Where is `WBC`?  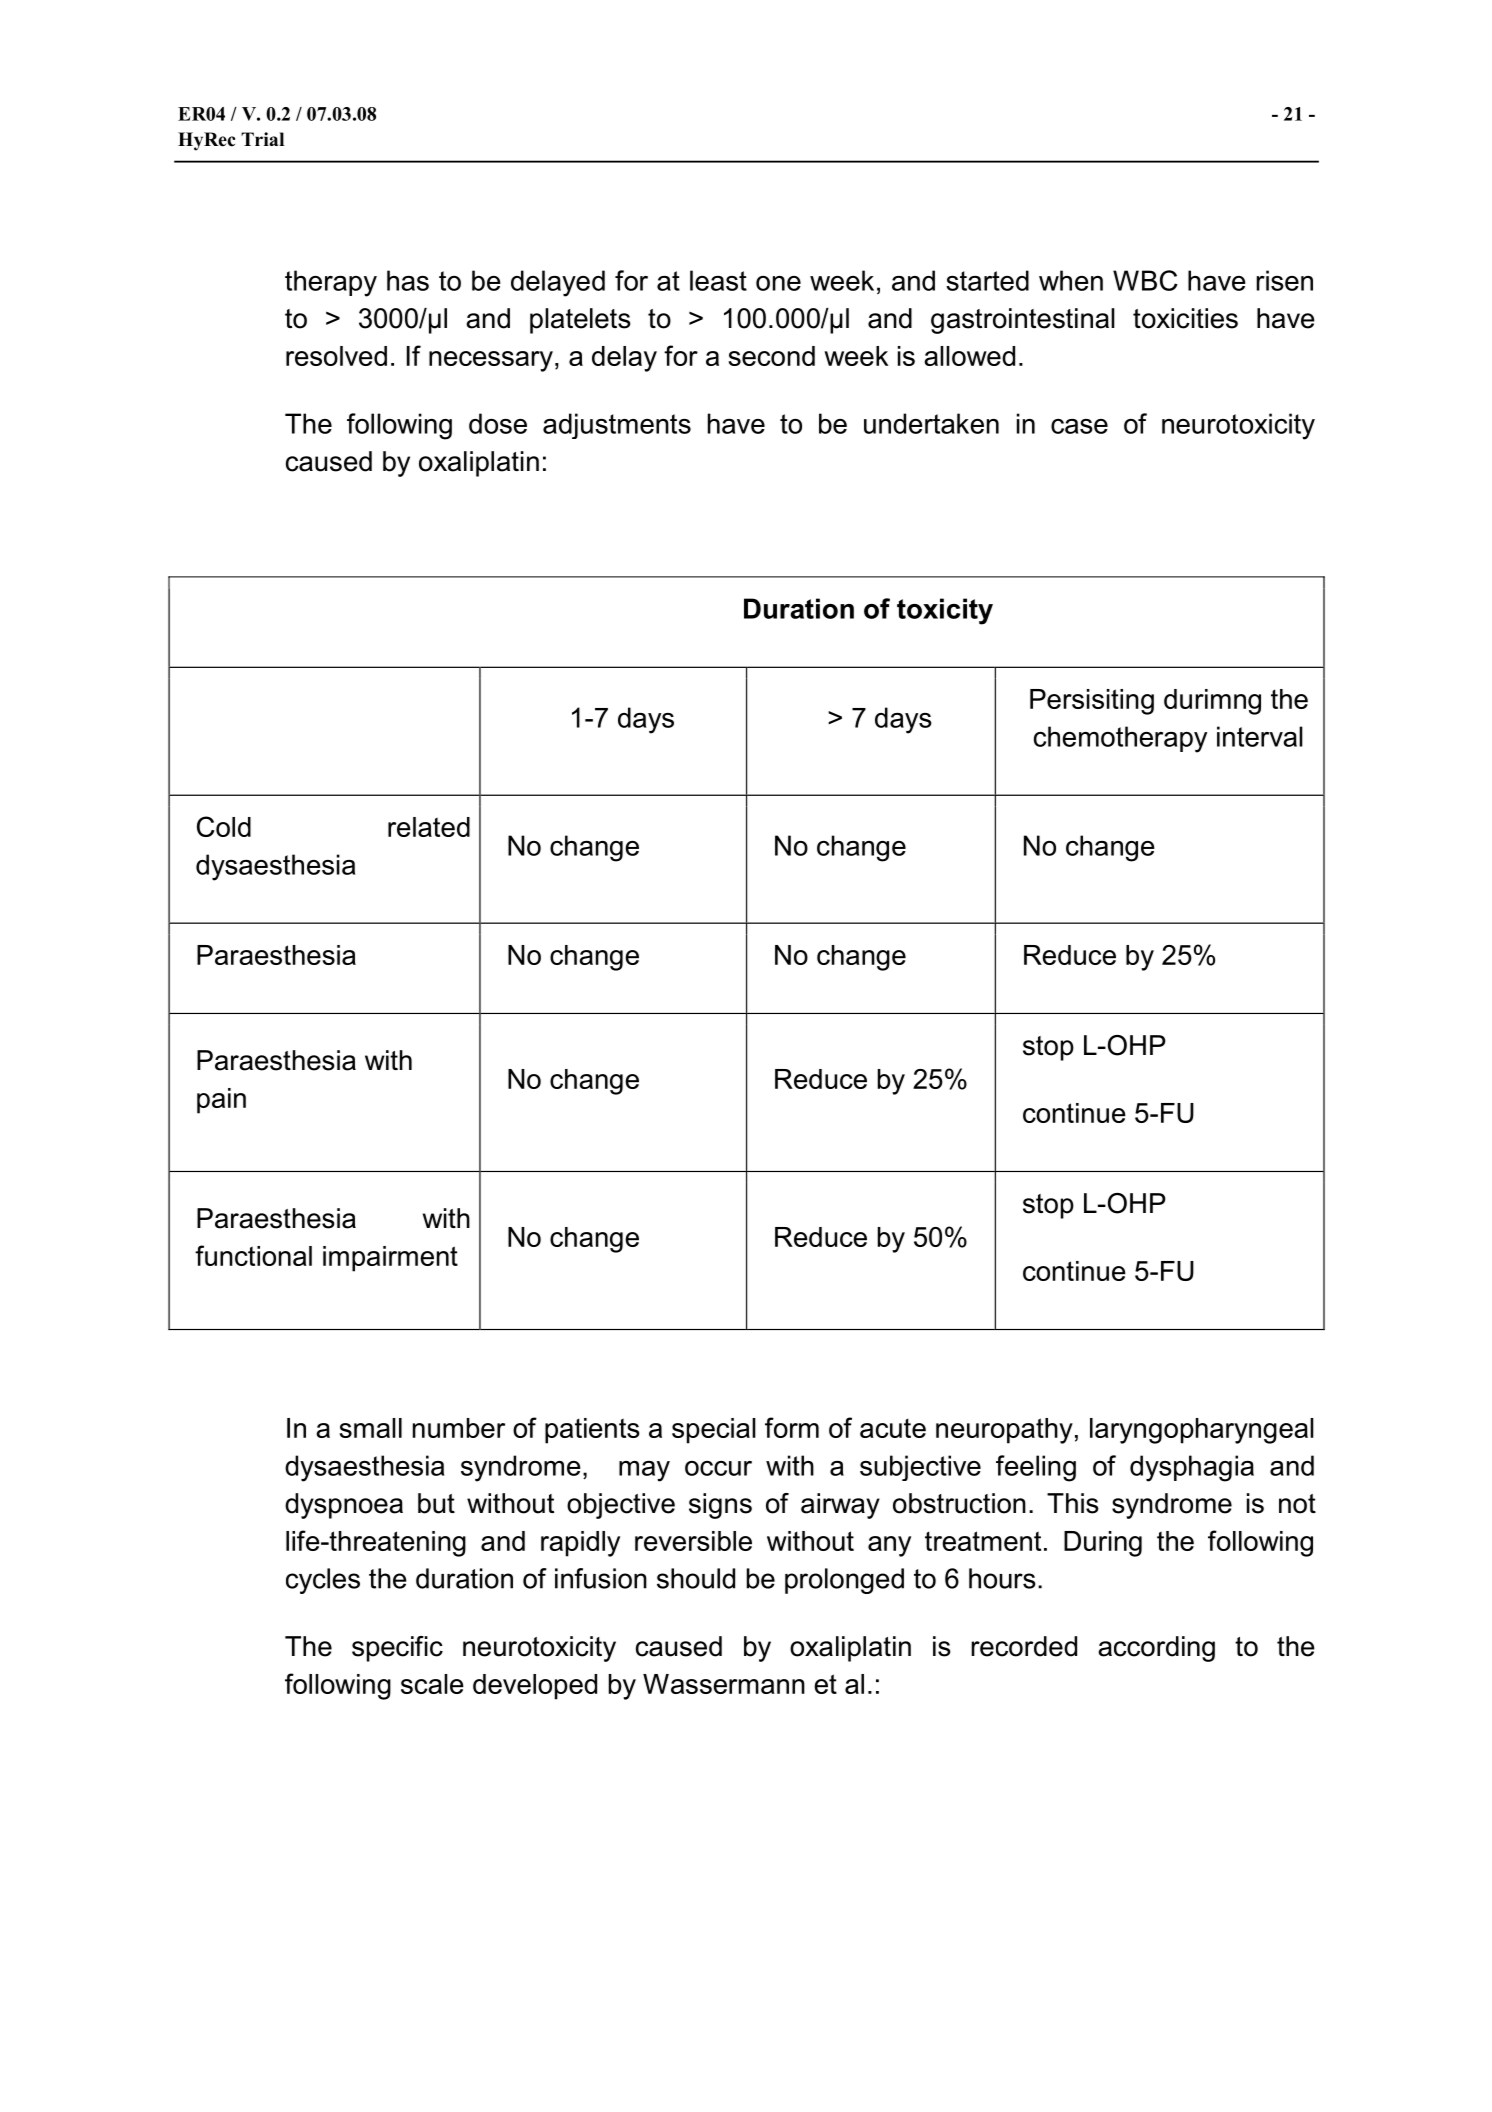 WBC is located at coordinates (1145, 280).
